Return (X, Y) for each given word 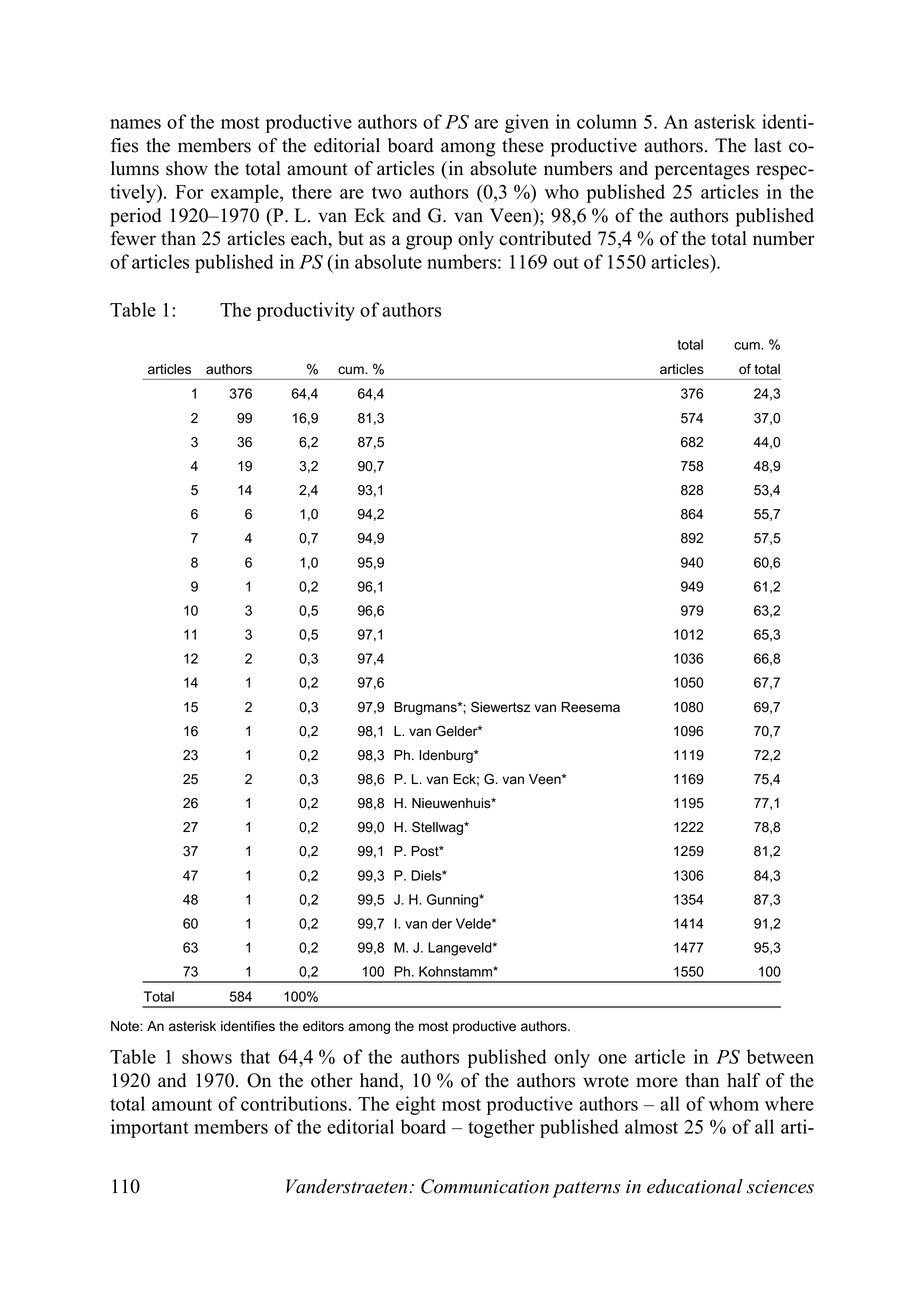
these (523, 145)
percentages (702, 171)
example (246, 193)
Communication (485, 1186)
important (150, 1128)
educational (695, 1186)
